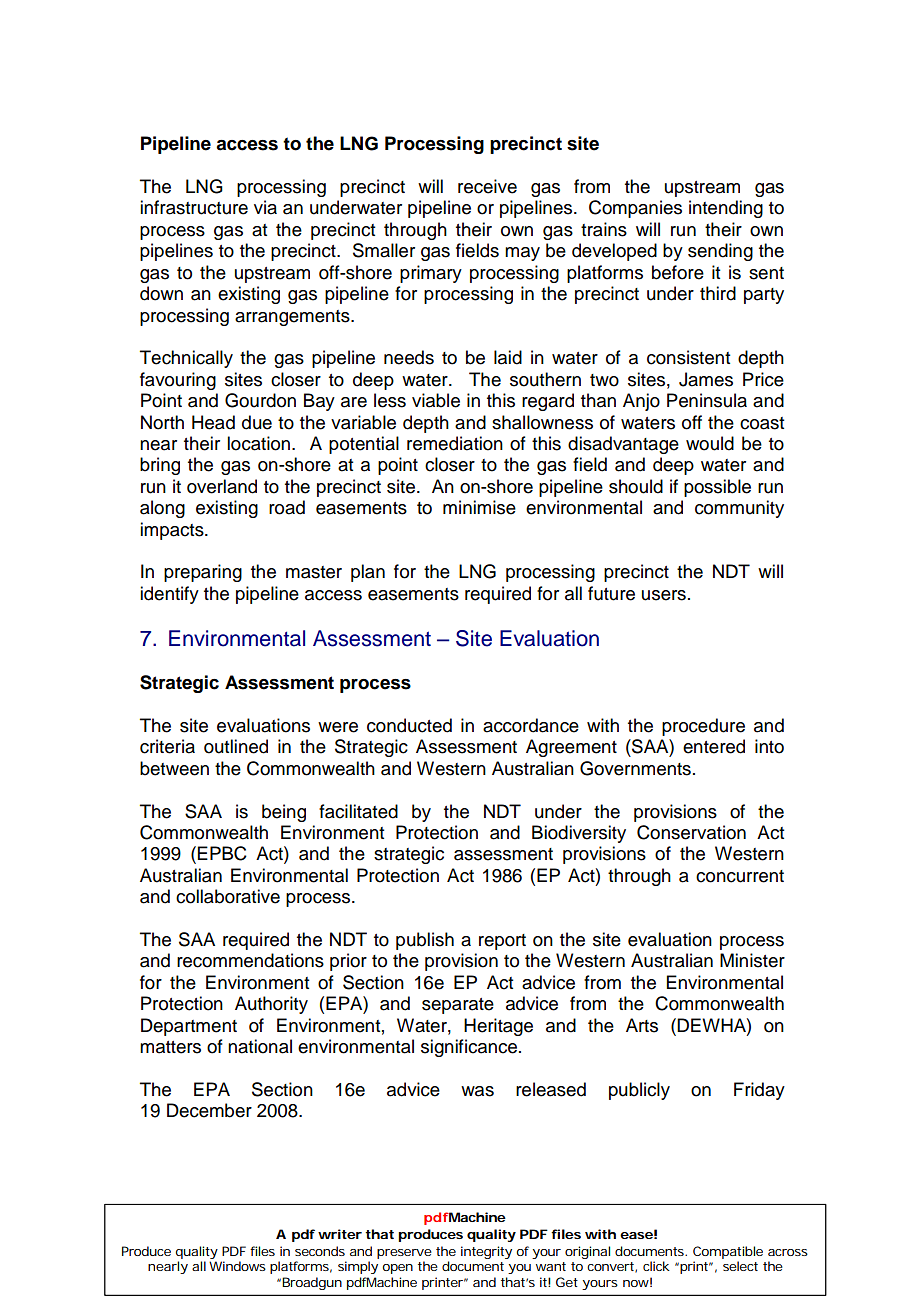 The height and width of the image is (1307, 924). I want to click on integrity, so click(486, 1252).
